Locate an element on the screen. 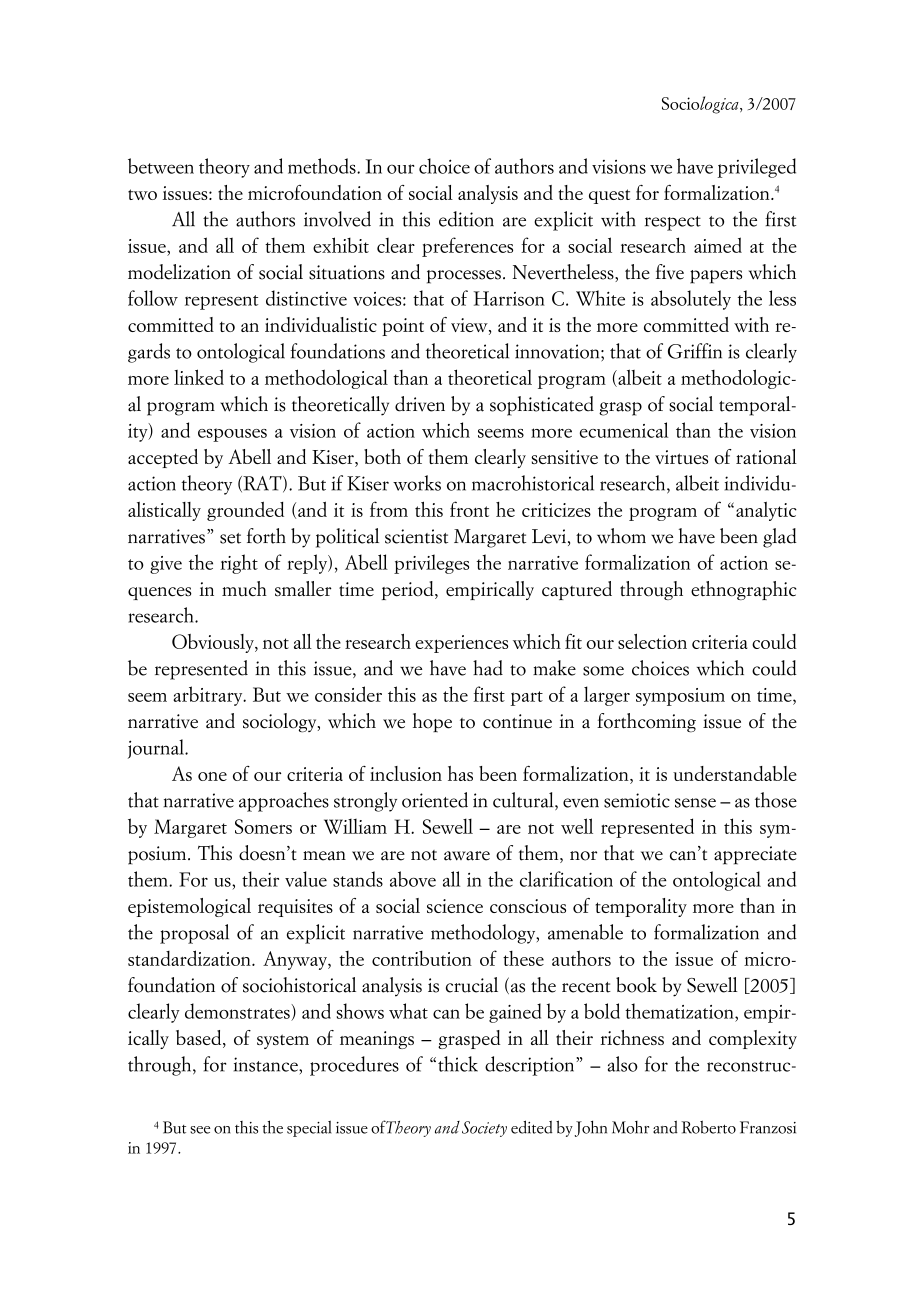  selection is located at coordinates (652, 641).
